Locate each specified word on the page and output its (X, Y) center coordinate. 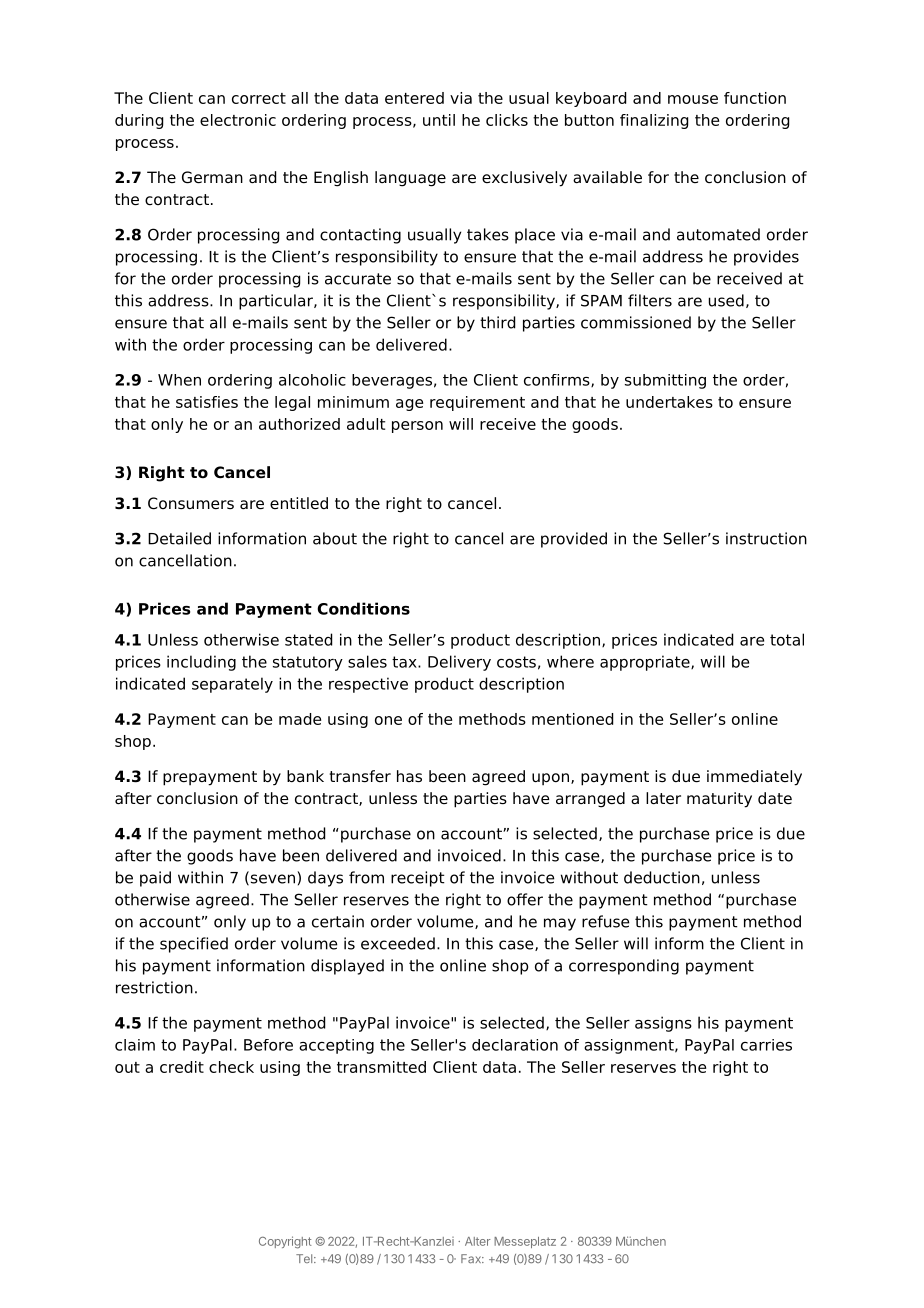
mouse (693, 99)
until (439, 120)
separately (232, 685)
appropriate (646, 663)
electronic (238, 120)
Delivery (459, 663)
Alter (478, 1241)
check (231, 1067)
